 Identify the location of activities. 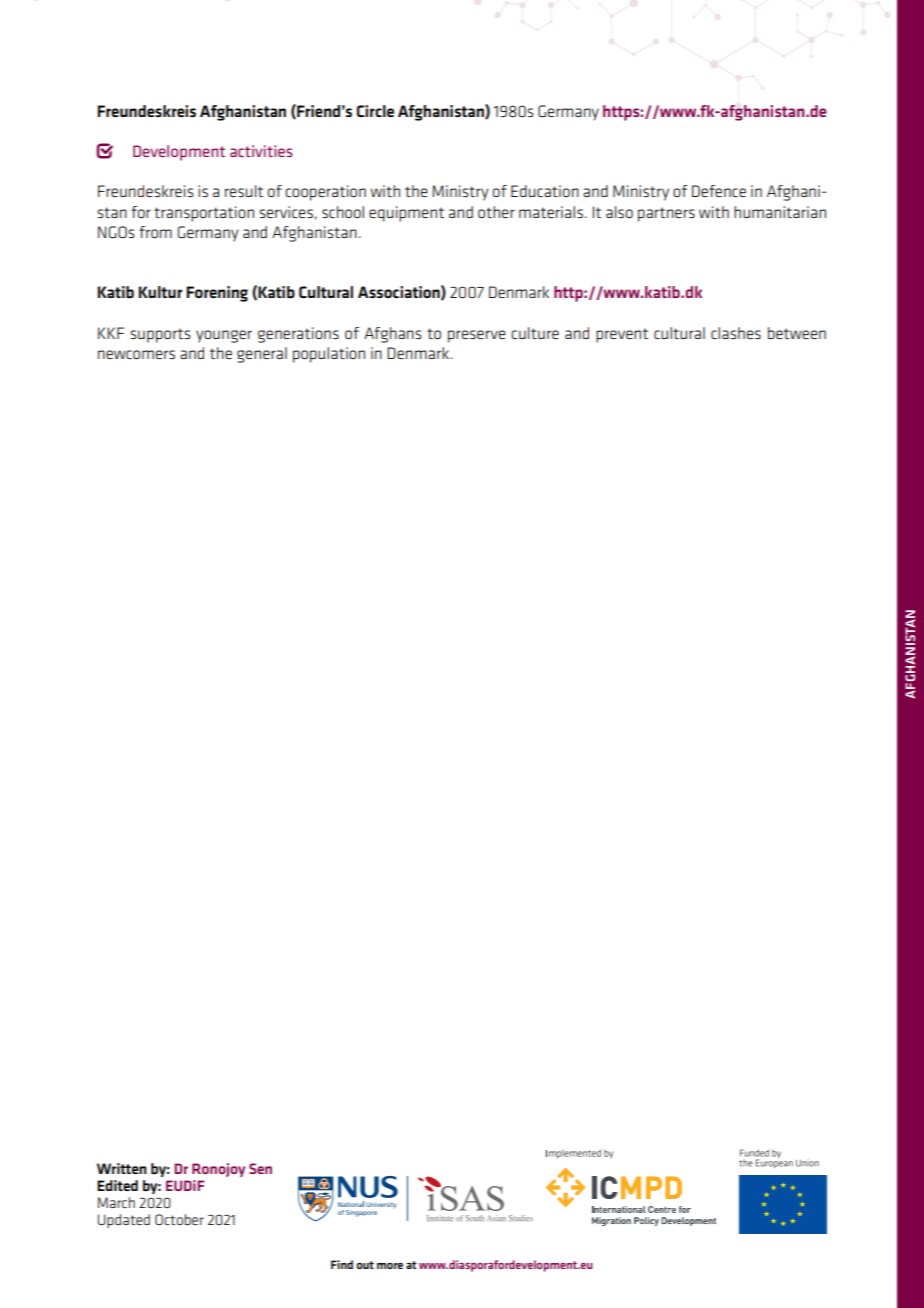
(261, 151).
